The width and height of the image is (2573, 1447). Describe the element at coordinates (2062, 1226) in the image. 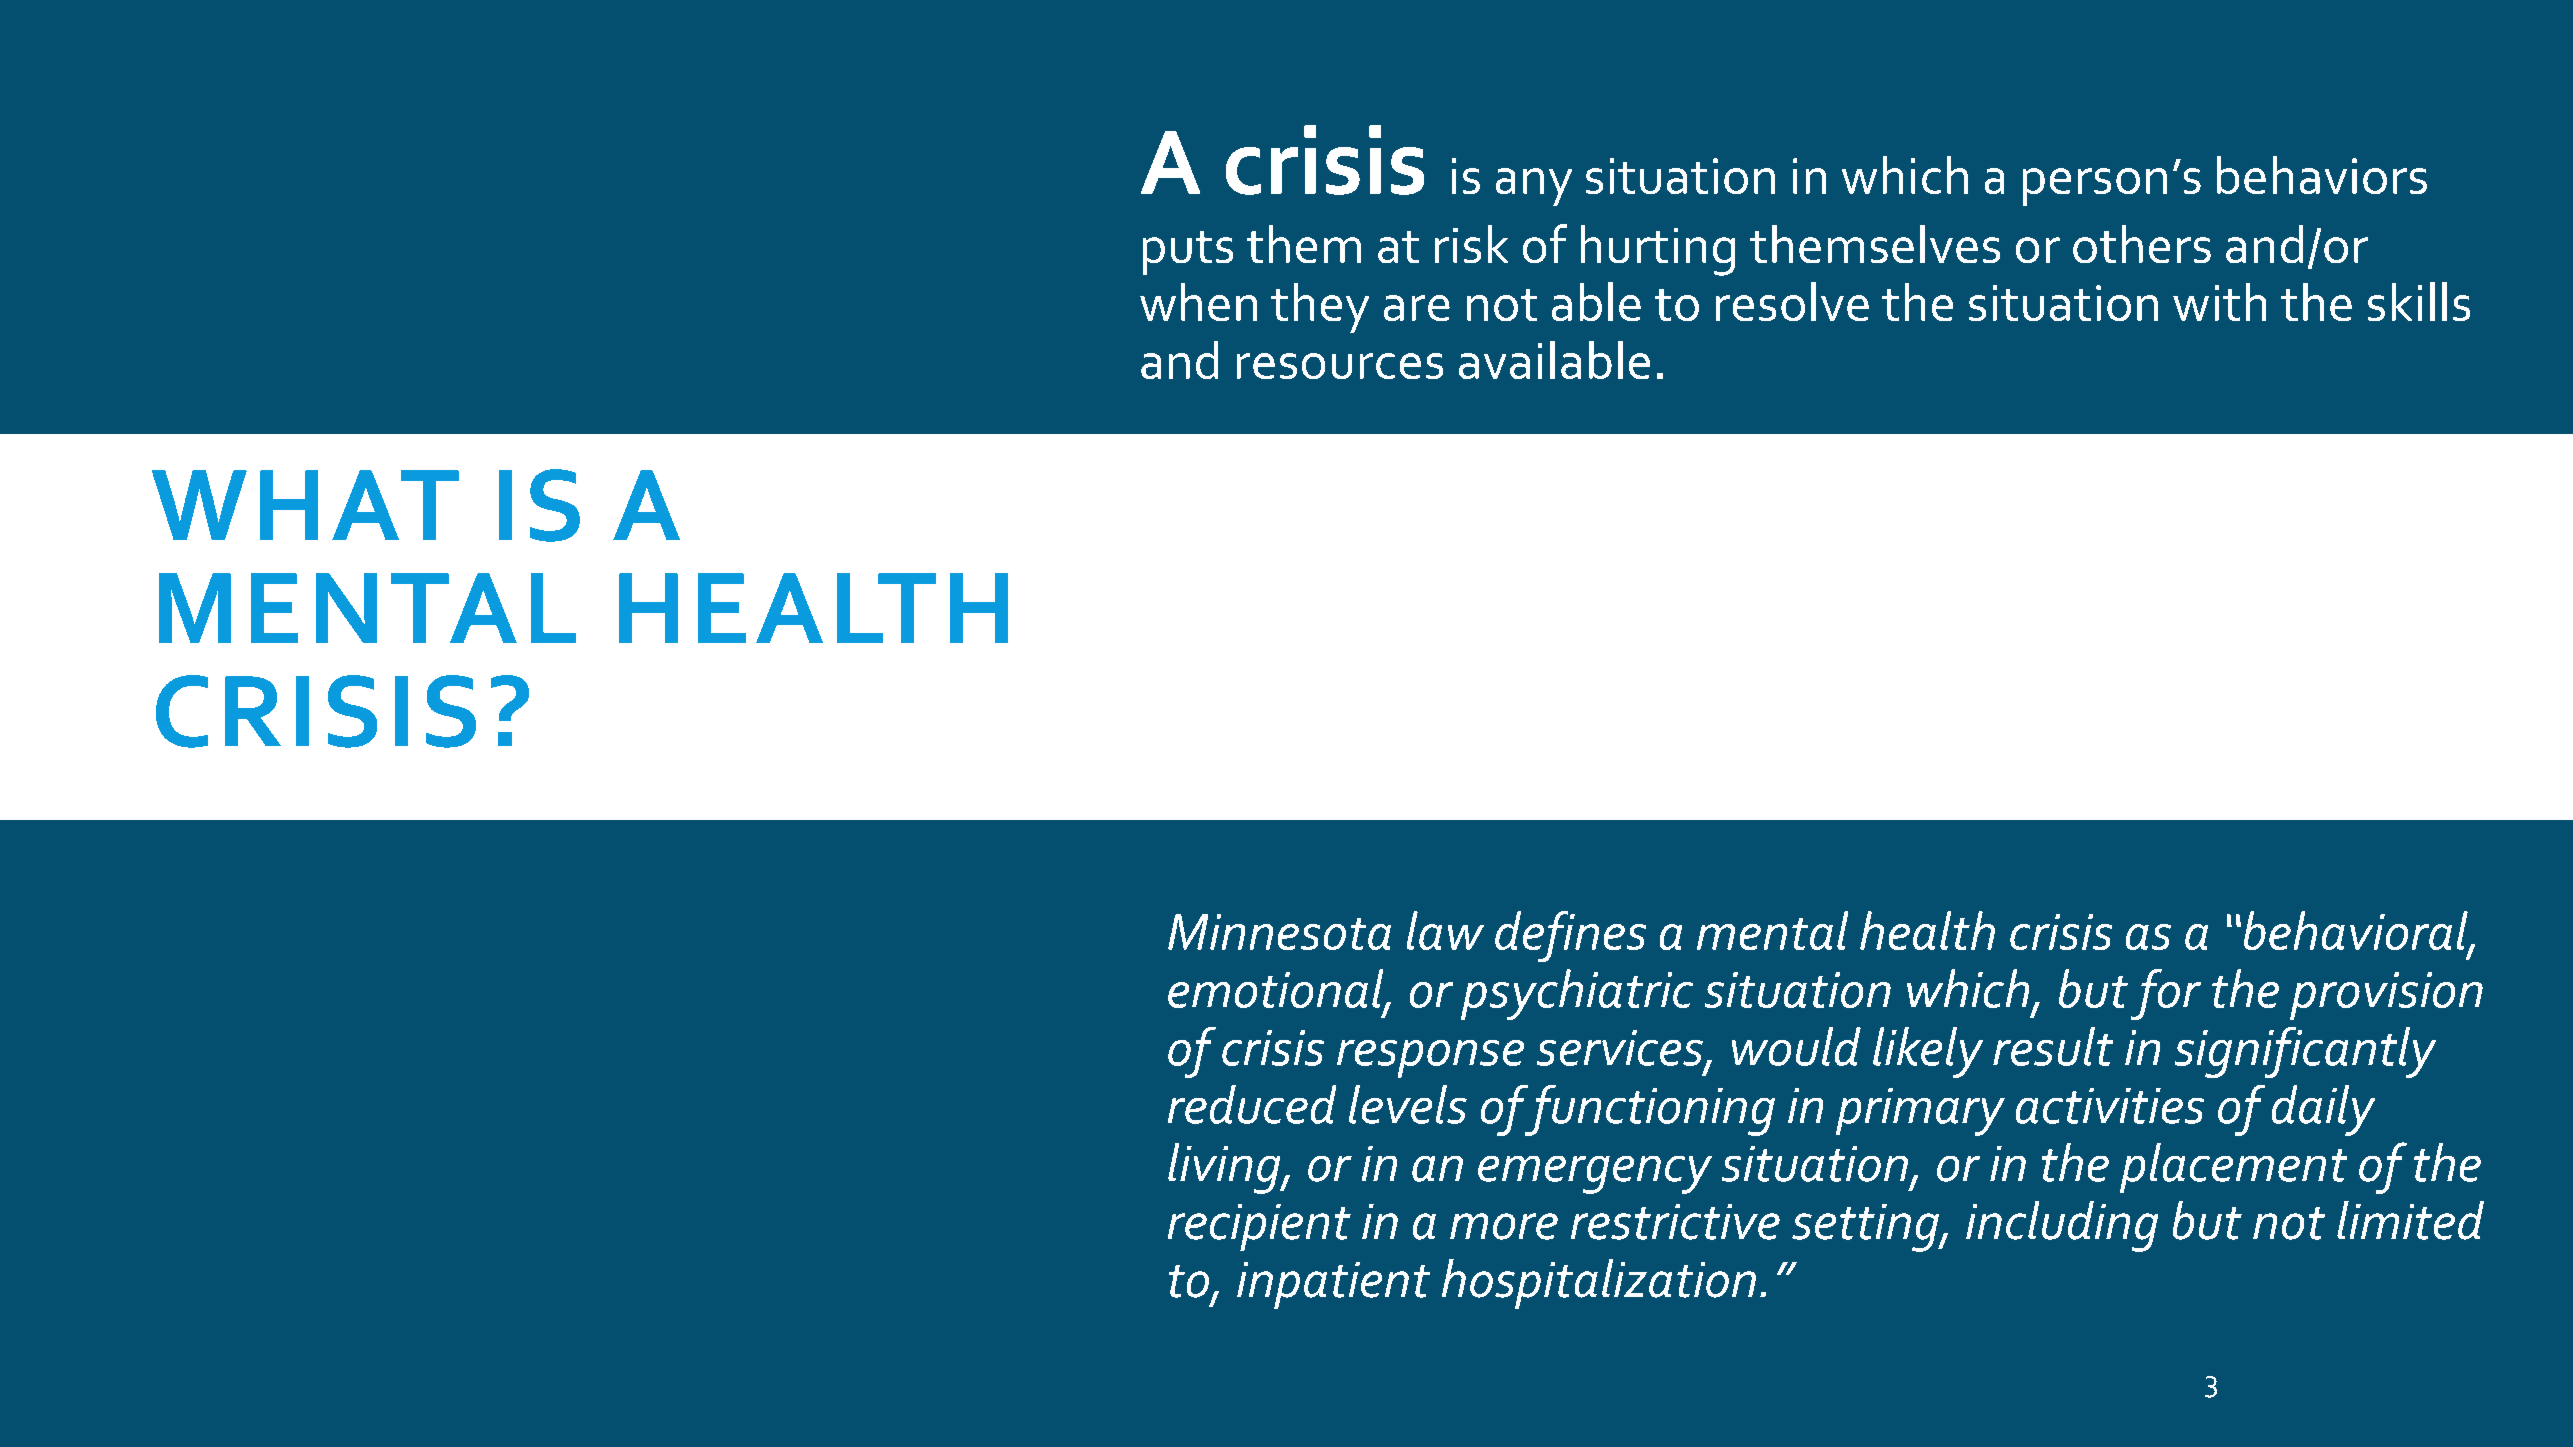

I see `including` at that location.
